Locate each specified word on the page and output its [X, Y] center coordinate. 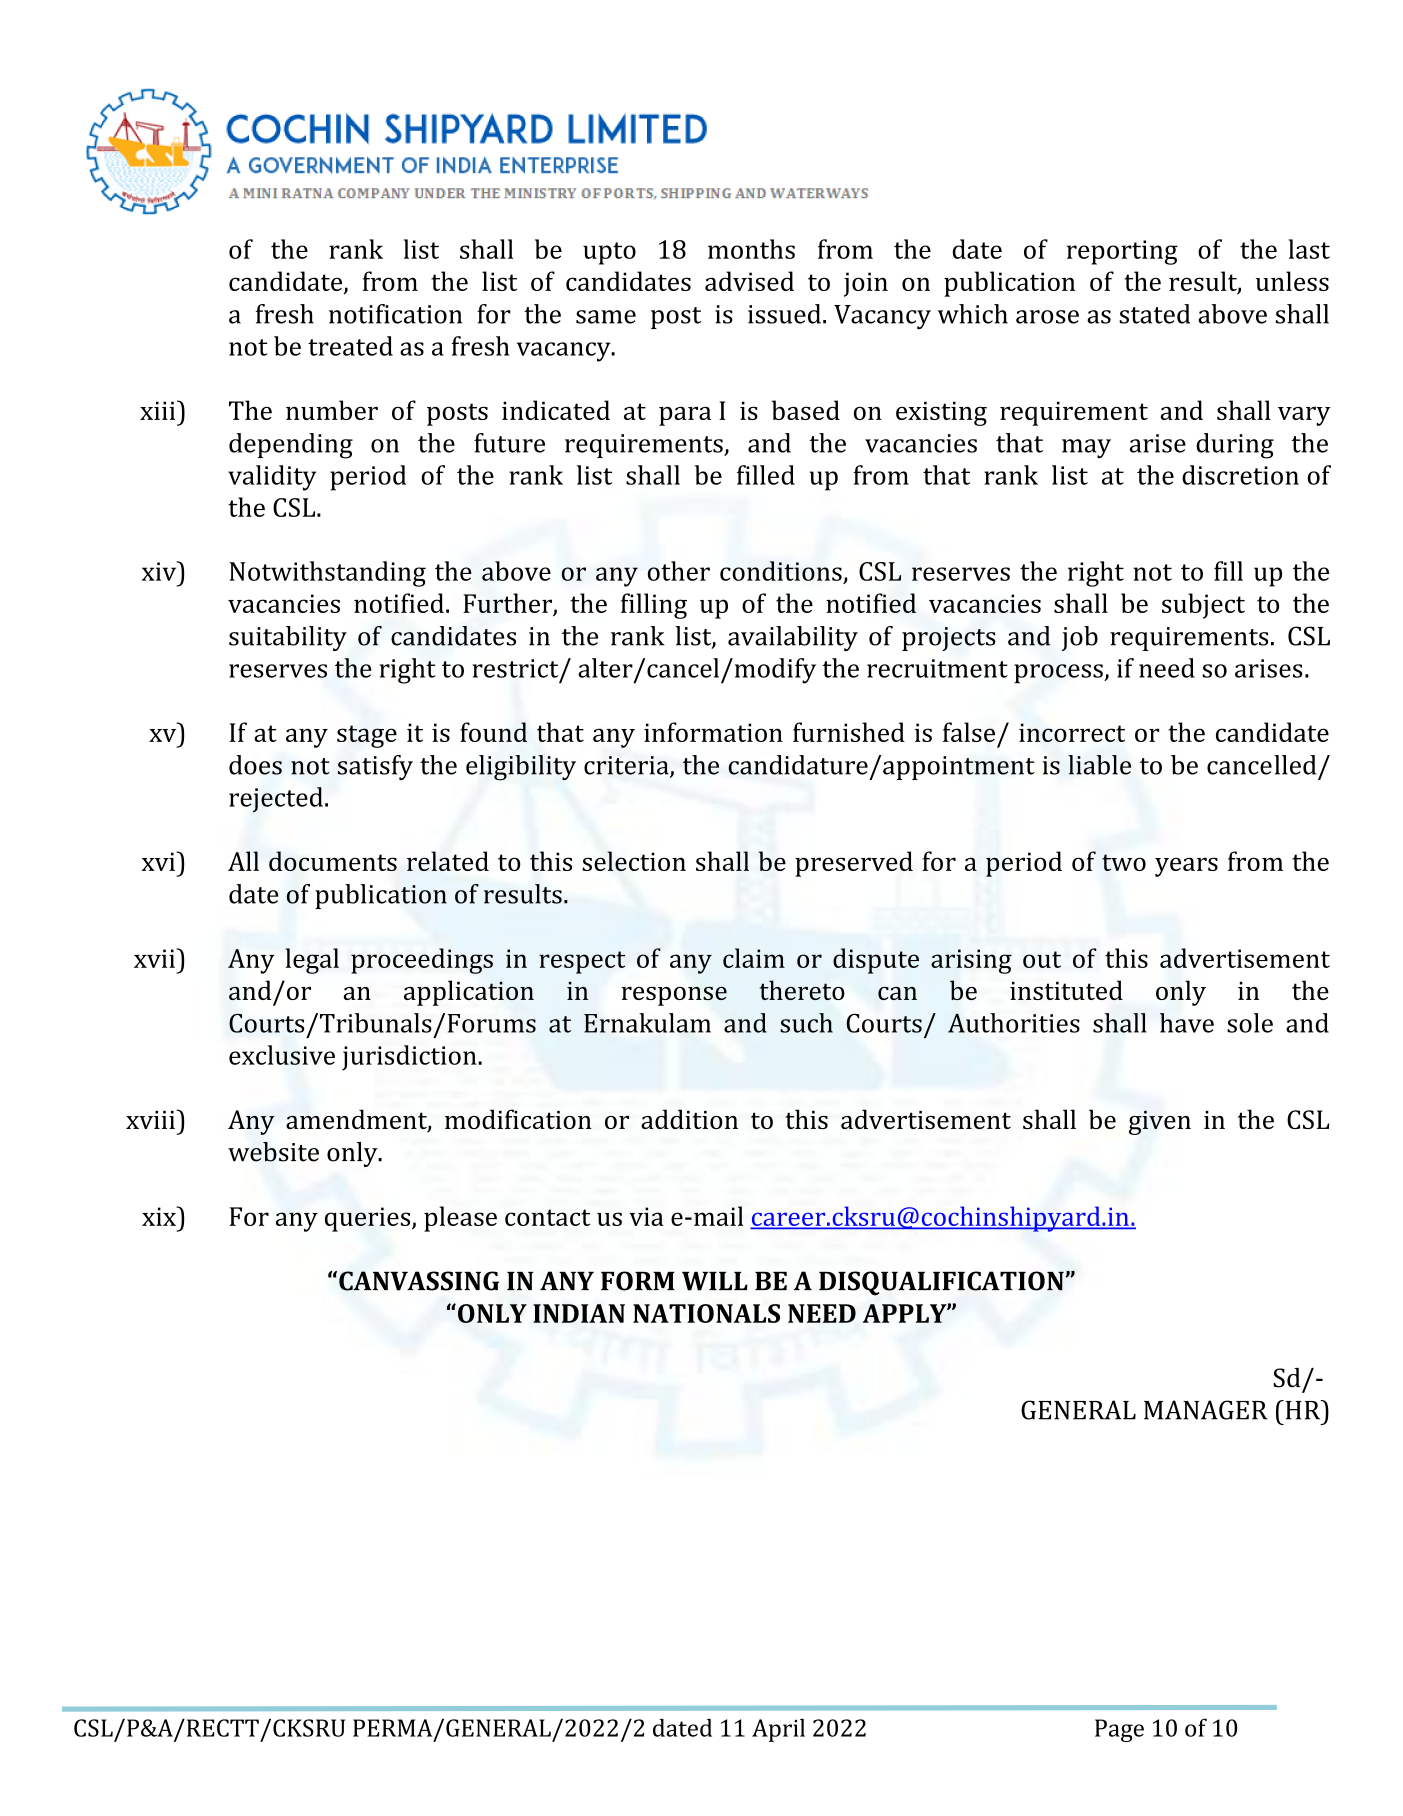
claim [754, 958]
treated [350, 346]
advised [749, 281]
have [1187, 1023]
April [778, 1730]
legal [312, 961]
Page [1119, 1730]
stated [1154, 314]
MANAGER [1206, 1410]
